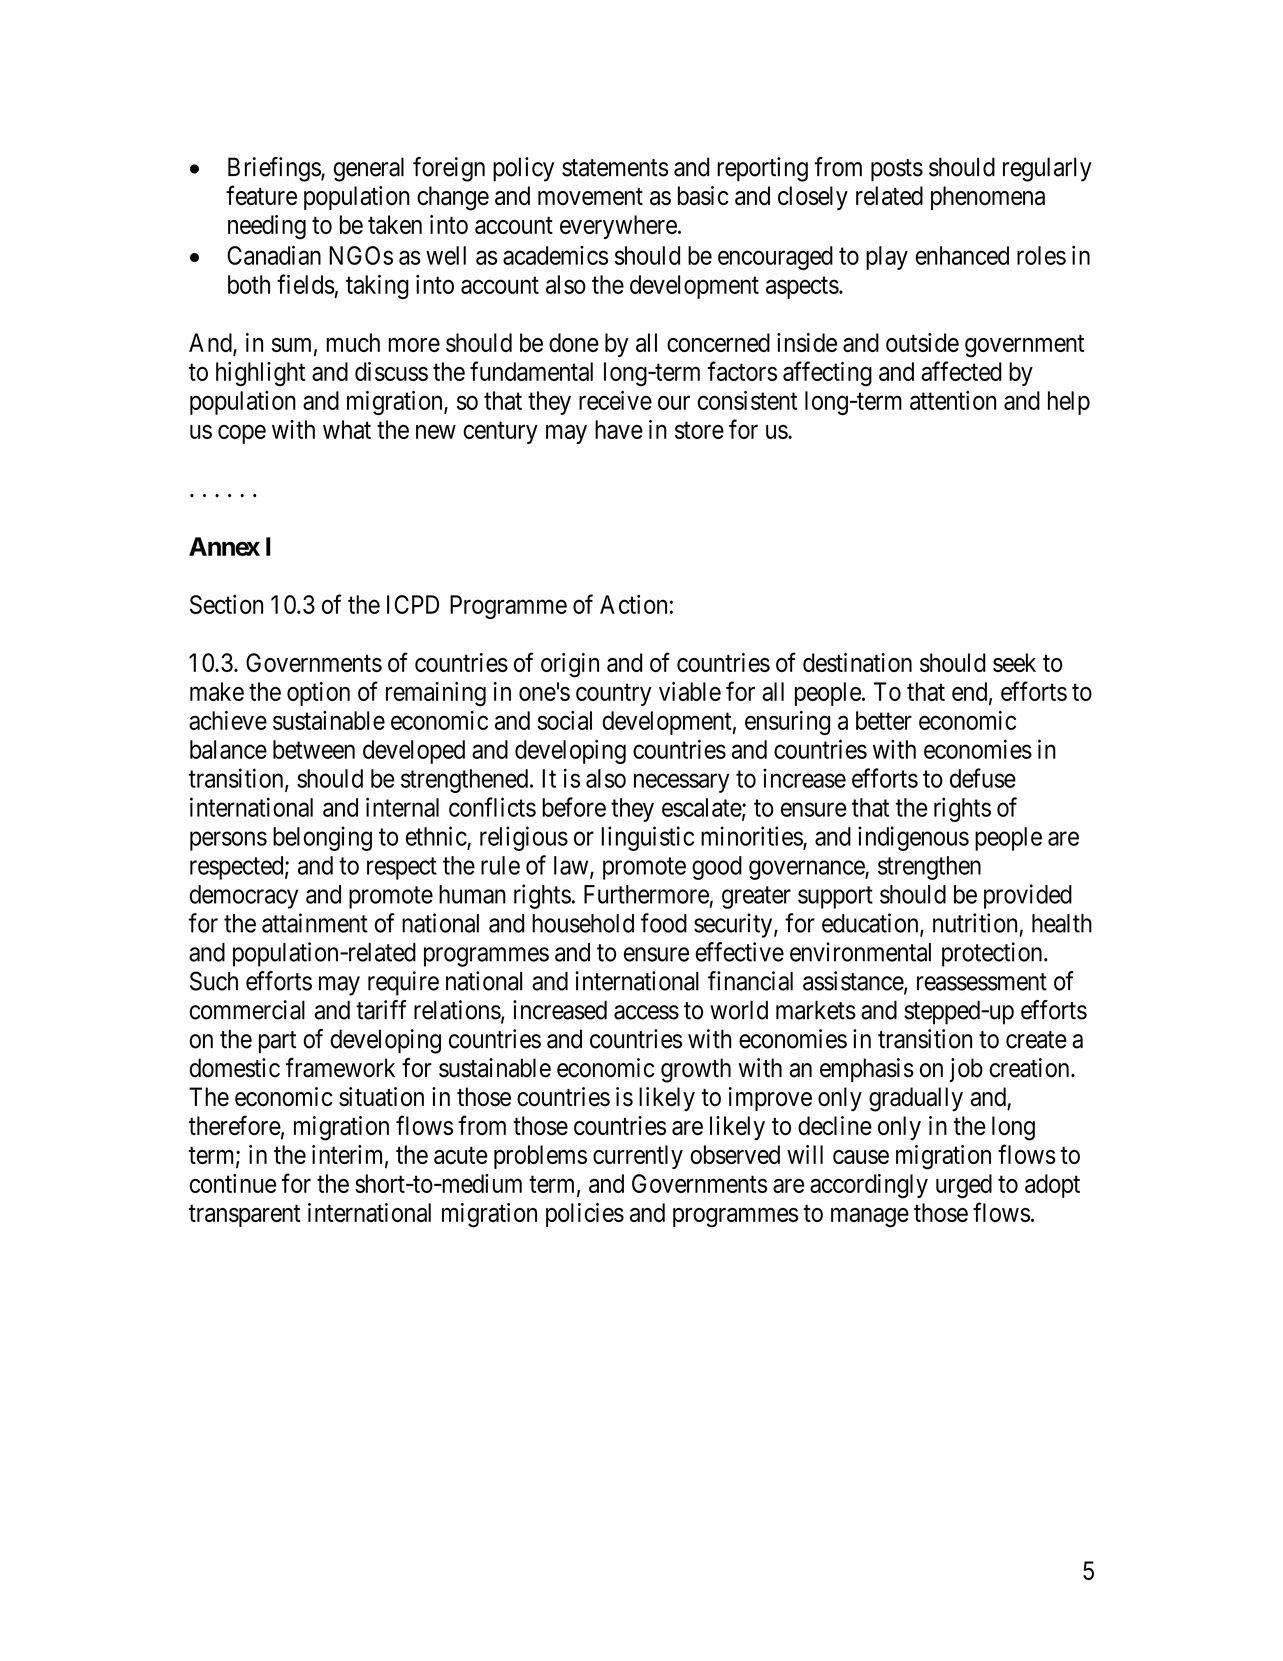  Describe the element at coordinates (618, 227) in the document. I see `everywhere` at that location.
